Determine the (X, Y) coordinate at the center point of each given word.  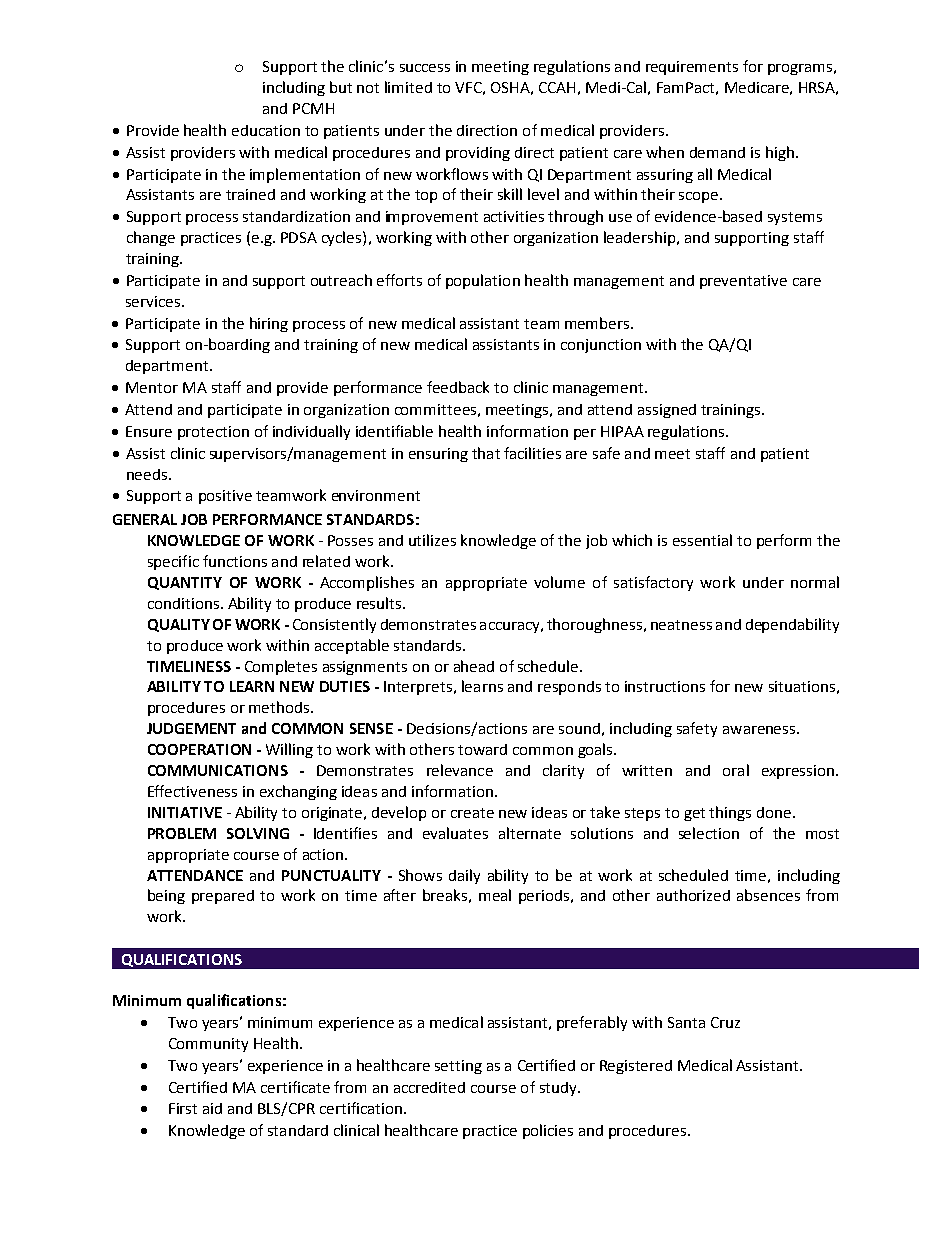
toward (482, 749)
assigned (667, 411)
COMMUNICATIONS (218, 770)
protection (213, 433)
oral (736, 770)
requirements (692, 68)
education (266, 130)
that (486, 453)
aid (212, 1108)
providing (478, 154)
